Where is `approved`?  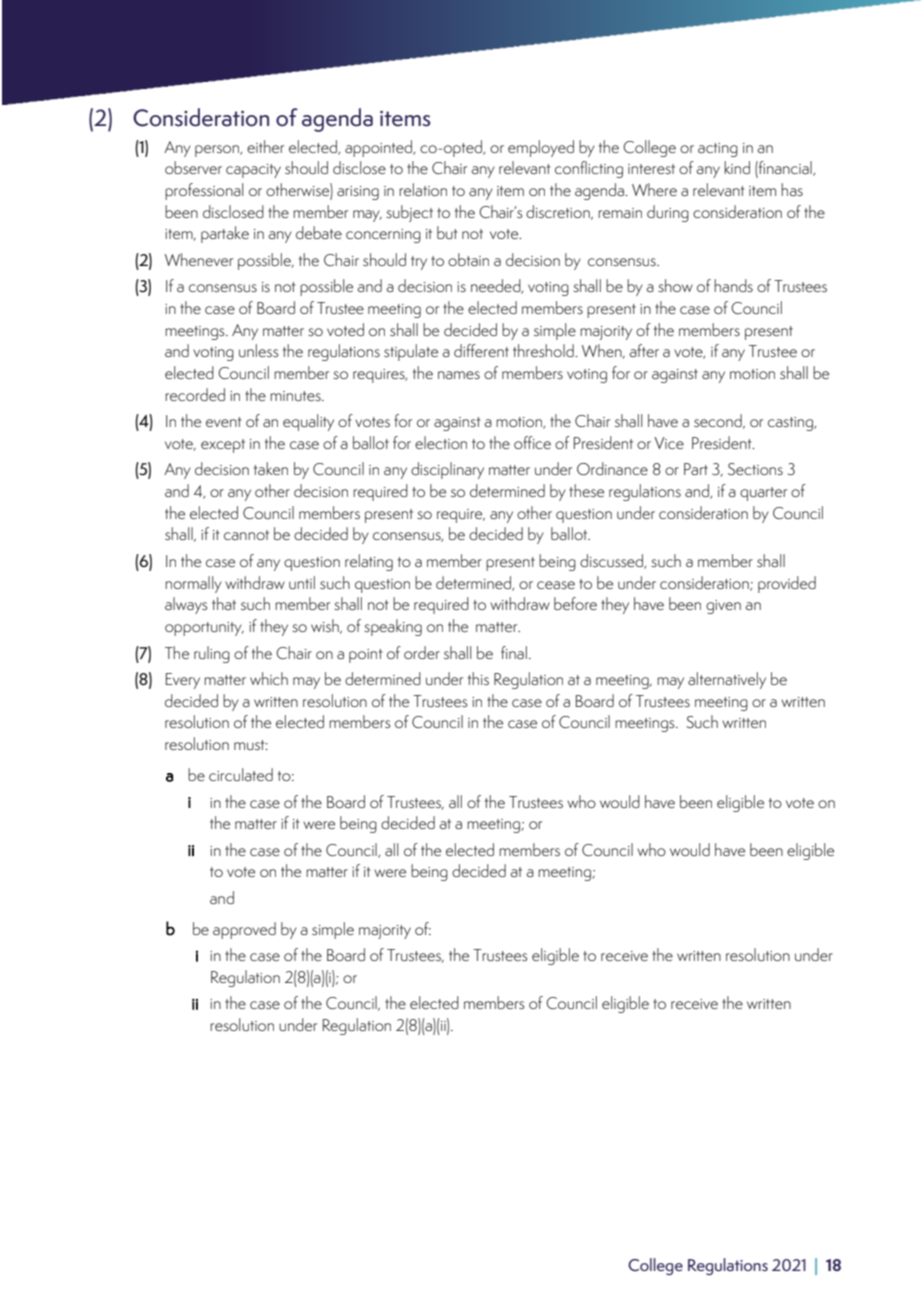
approved is located at coordinates (244, 930).
